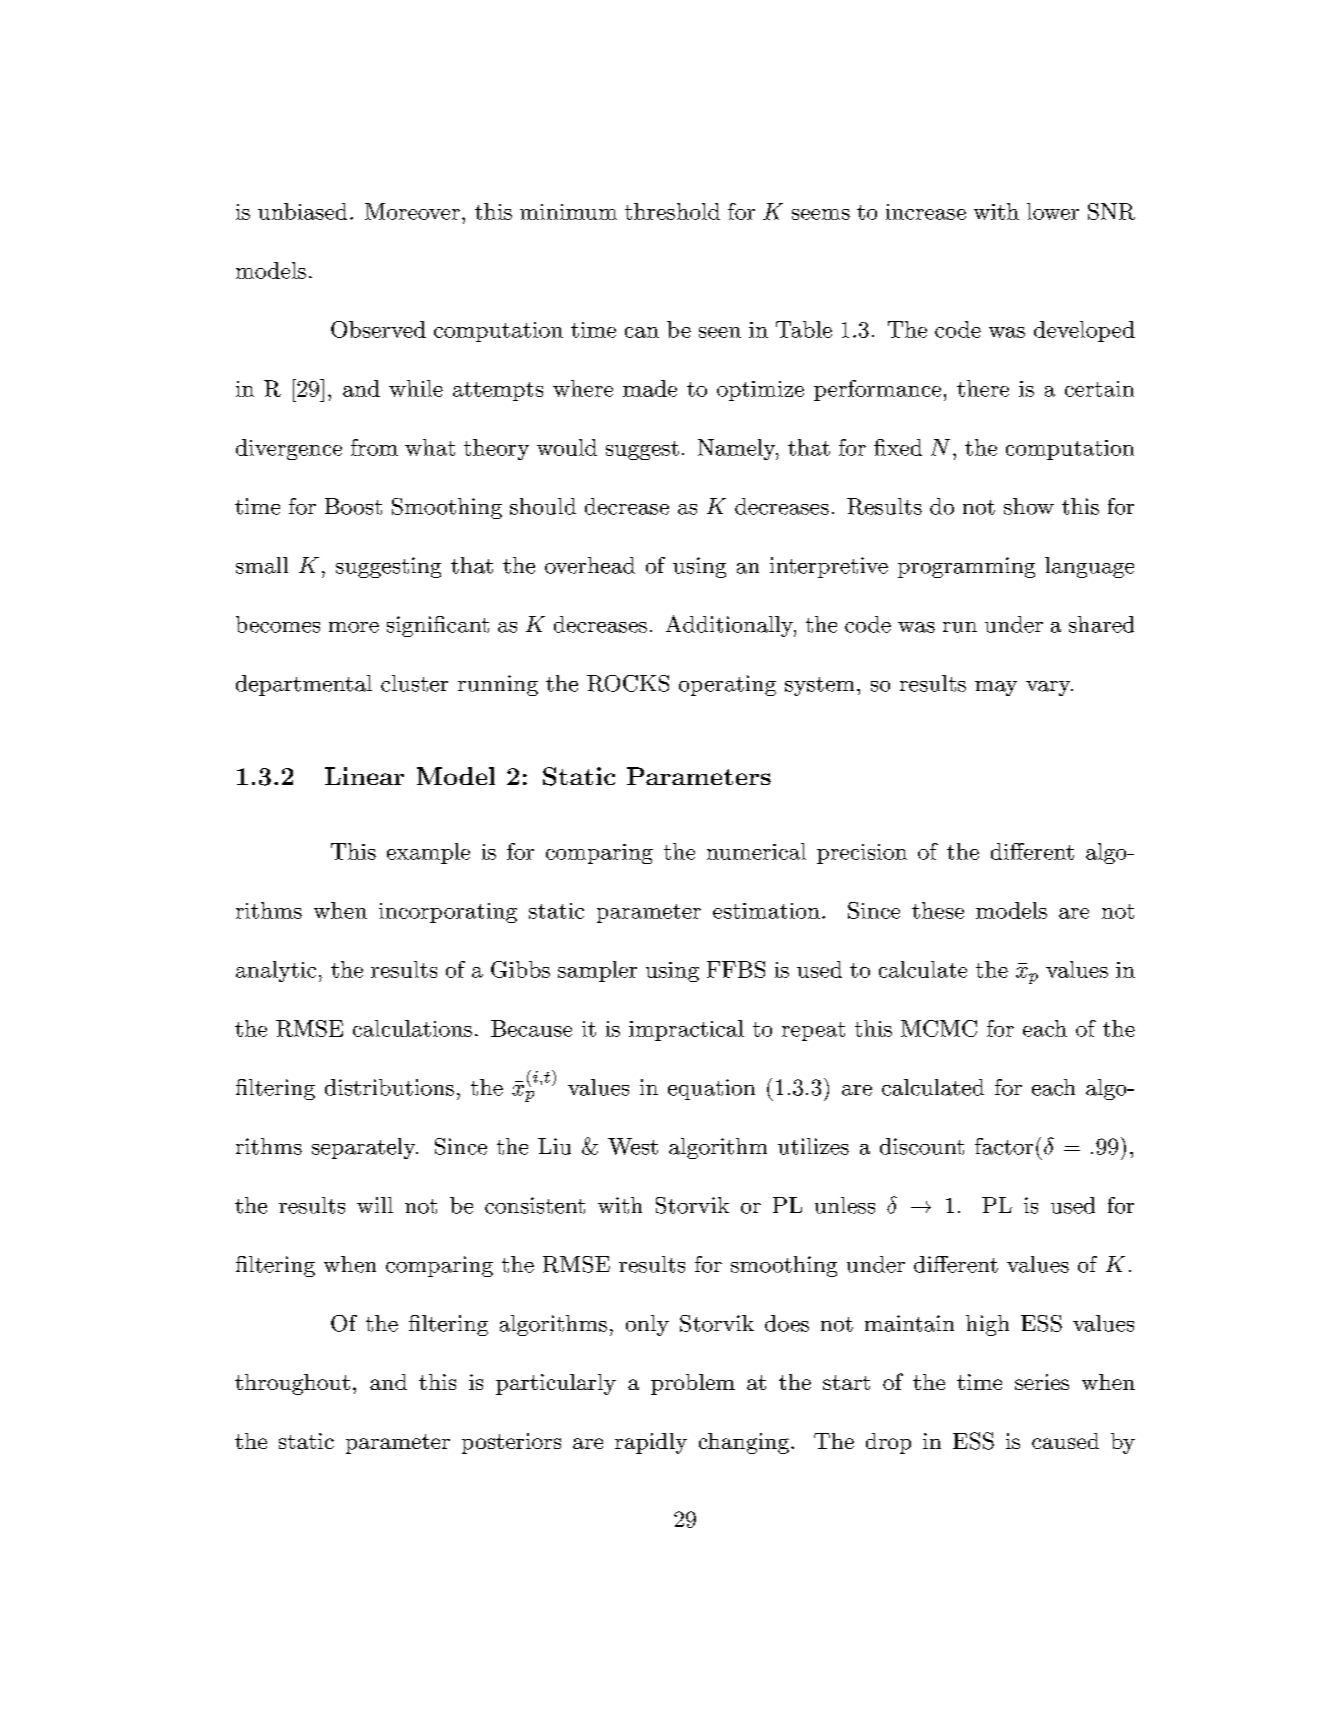 The width and height of the screenshot is (1331, 1723). What do you see at coordinates (693, 1384) in the screenshot?
I see `problem` at bounding box center [693, 1384].
